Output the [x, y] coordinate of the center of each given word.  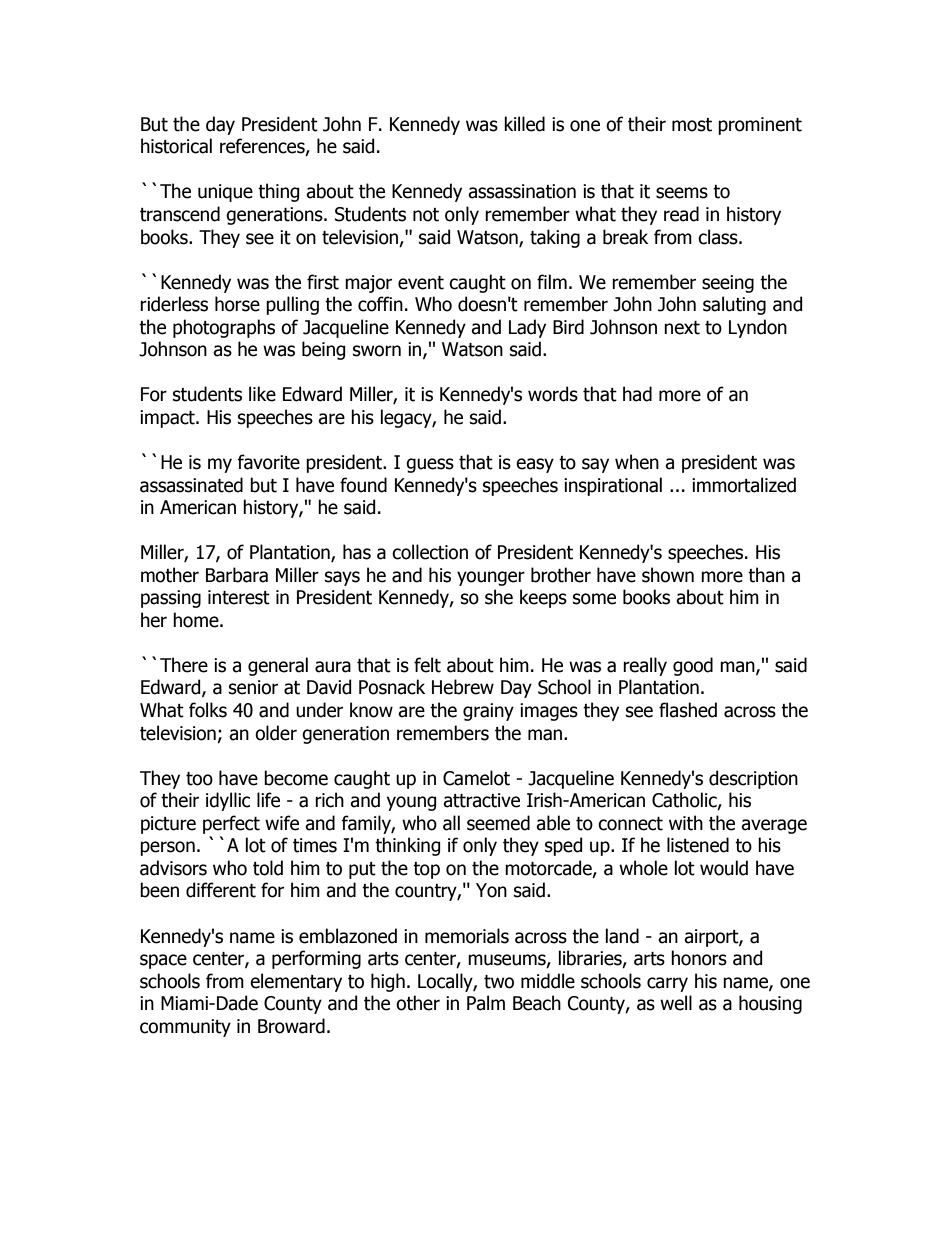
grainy [488, 712]
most [692, 125]
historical [176, 146]
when [637, 462]
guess [430, 465]
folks [208, 710]
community [185, 1028]
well [676, 1003]
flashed [688, 710]
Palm [486, 1003]
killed [524, 124]
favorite [268, 462]
